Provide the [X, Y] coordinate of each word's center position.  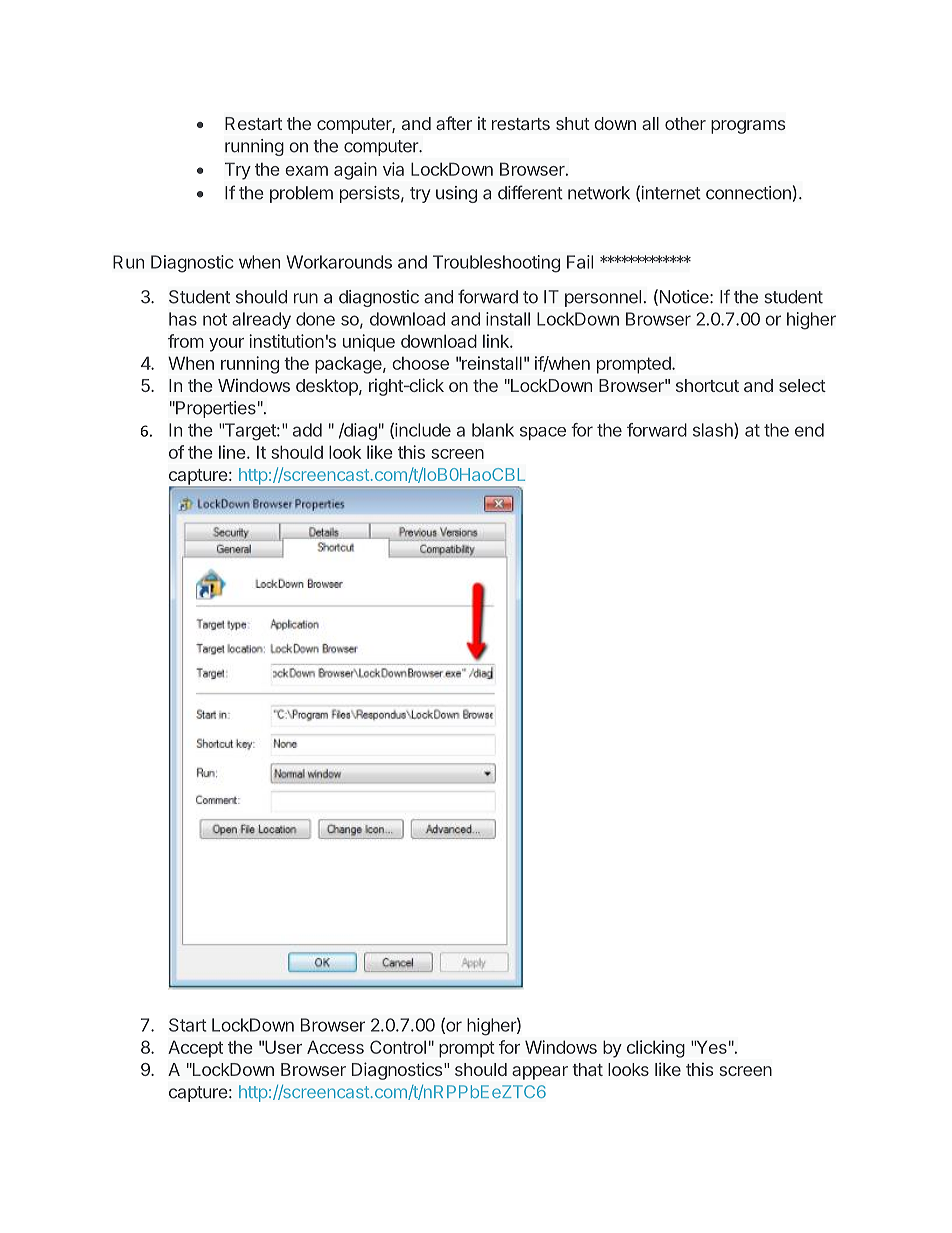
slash [714, 431]
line [232, 452]
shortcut [707, 385]
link [497, 341]
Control [398, 1047]
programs [748, 127]
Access [335, 1047]
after [454, 123]
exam [306, 171]
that [588, 1069]
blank [493, 430]
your [226, 345]
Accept [195, 1049]
